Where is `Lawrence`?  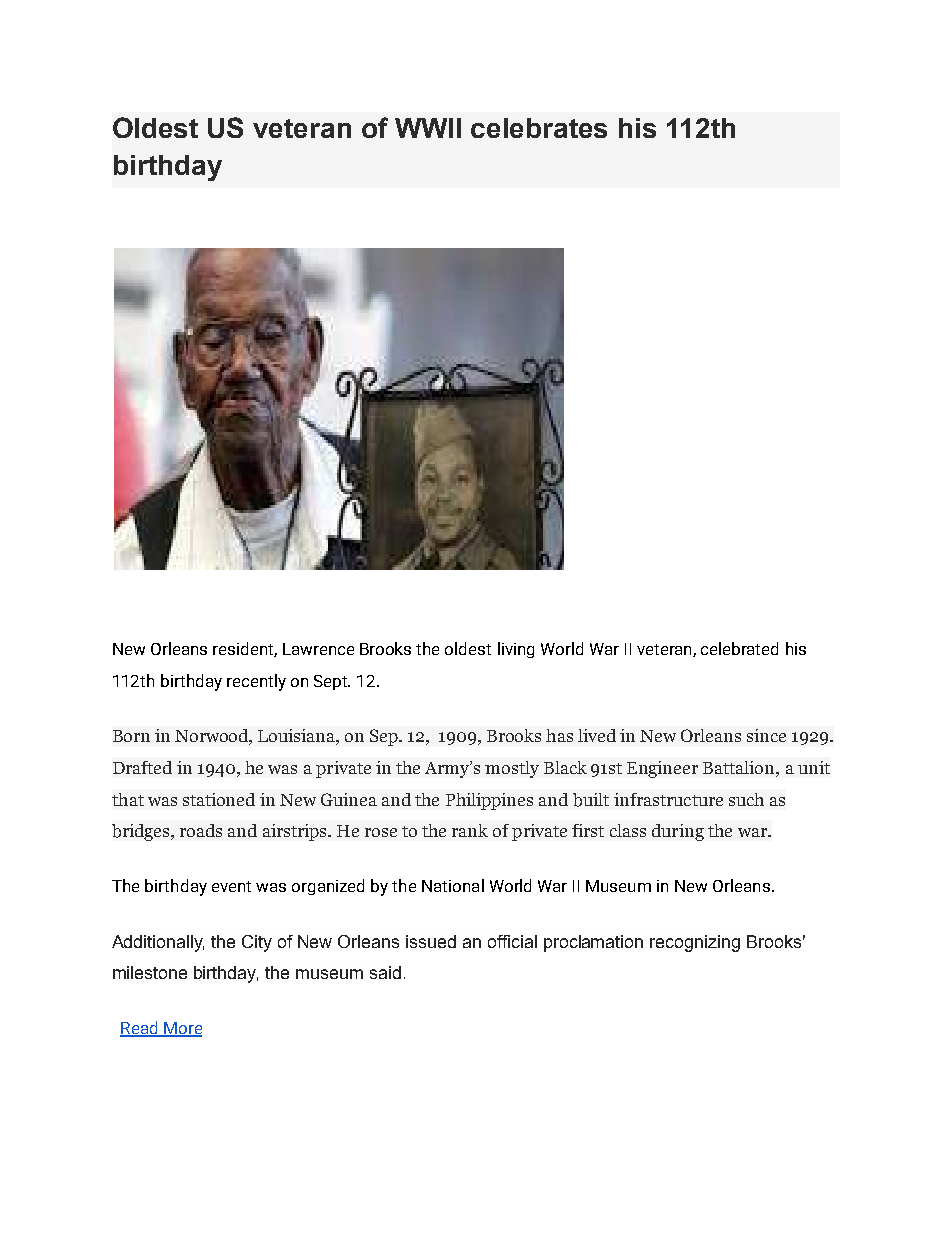
Lawrence is located at coordinates (318, 649).
